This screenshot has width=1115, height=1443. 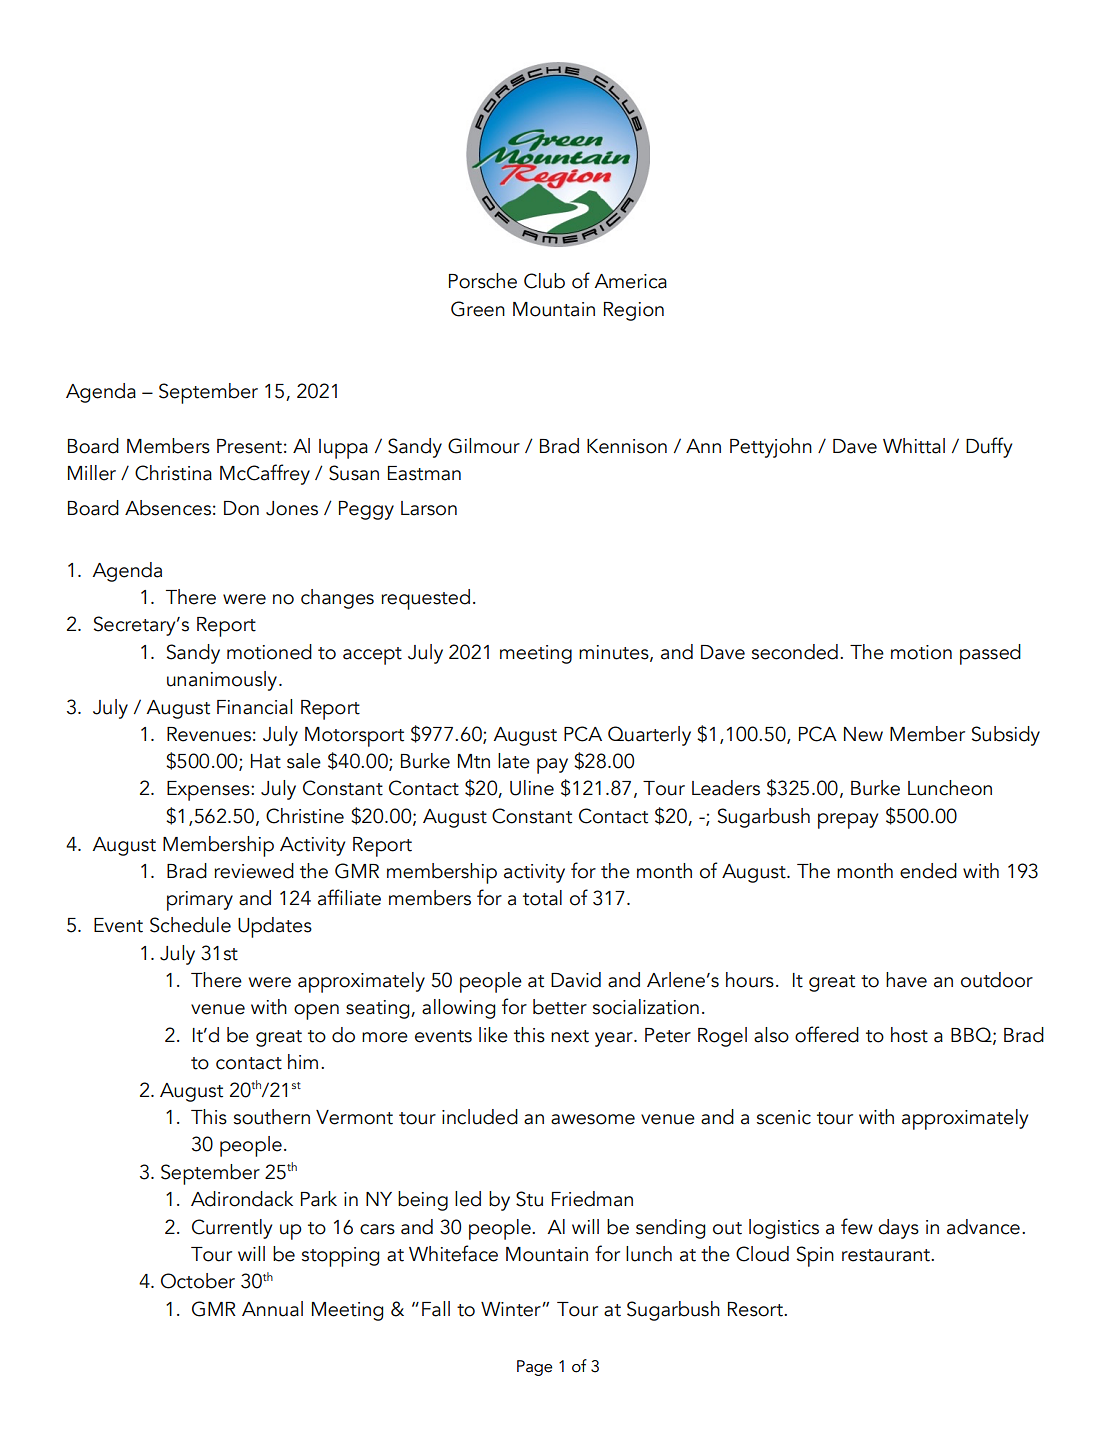 I want to click on Club, so click(x=544, y=281).
